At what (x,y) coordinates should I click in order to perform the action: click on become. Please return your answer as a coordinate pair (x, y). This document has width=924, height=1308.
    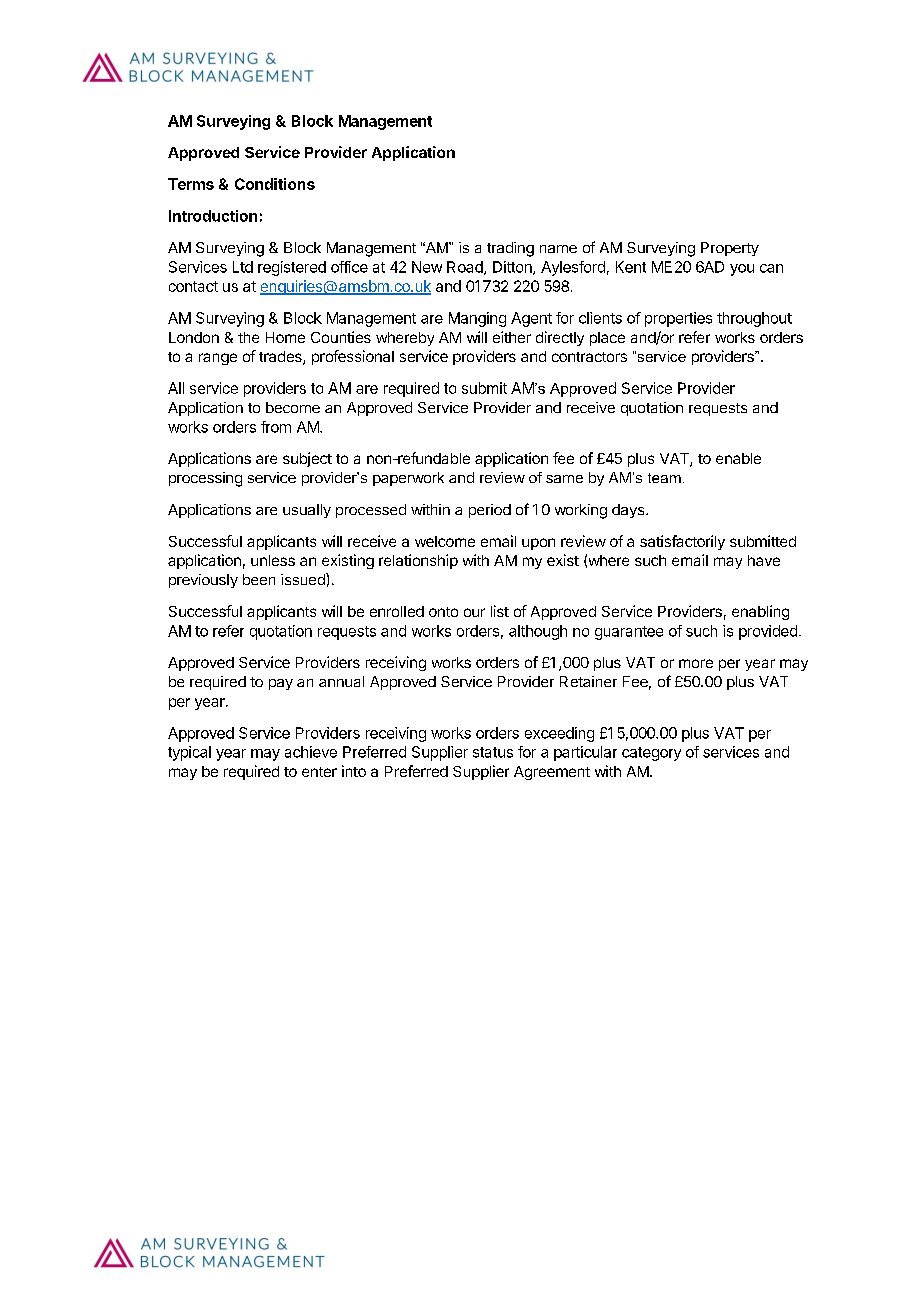
    Looking at the image, I should click on (293, 407).
